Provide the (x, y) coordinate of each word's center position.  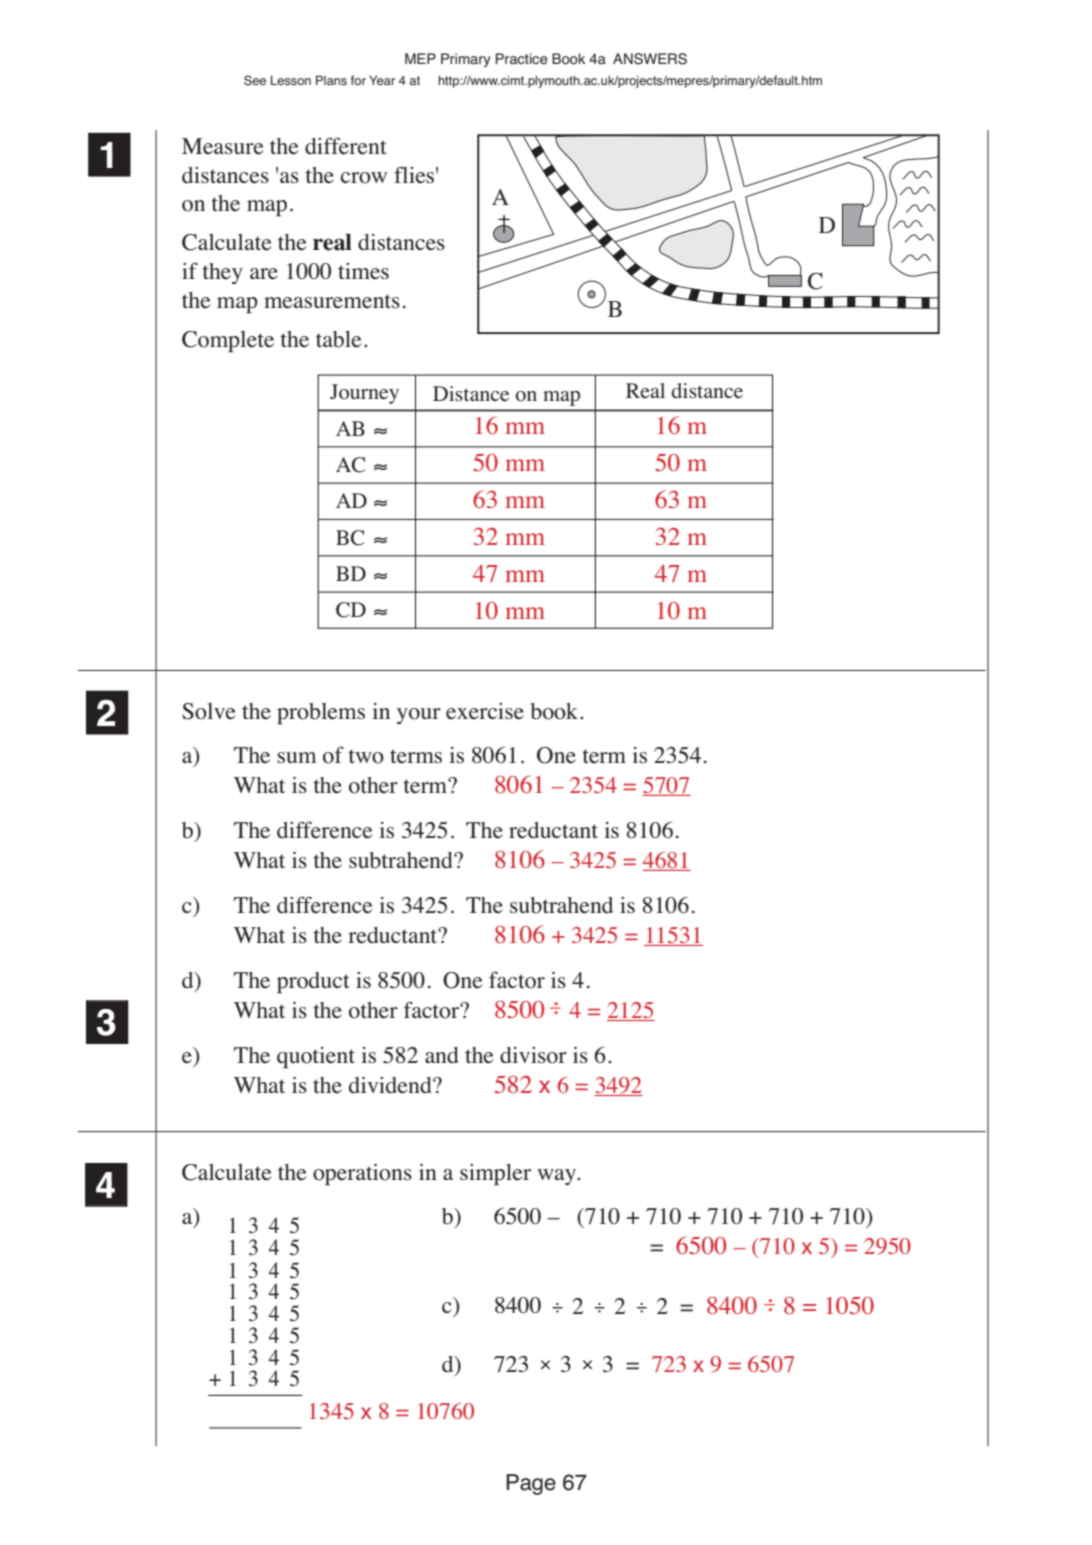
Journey (364, 394)
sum (296, 757)
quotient (316, 1058)
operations (362, 1175)
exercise (485, 711)
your (419, 716)
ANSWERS (650, 59)
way (558, 1177)
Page (531, 1484)
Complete (228, 342)
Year (382, 80)
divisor (533, 1055)
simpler (495, 1175)
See (255, 80)
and (442, 1055)
